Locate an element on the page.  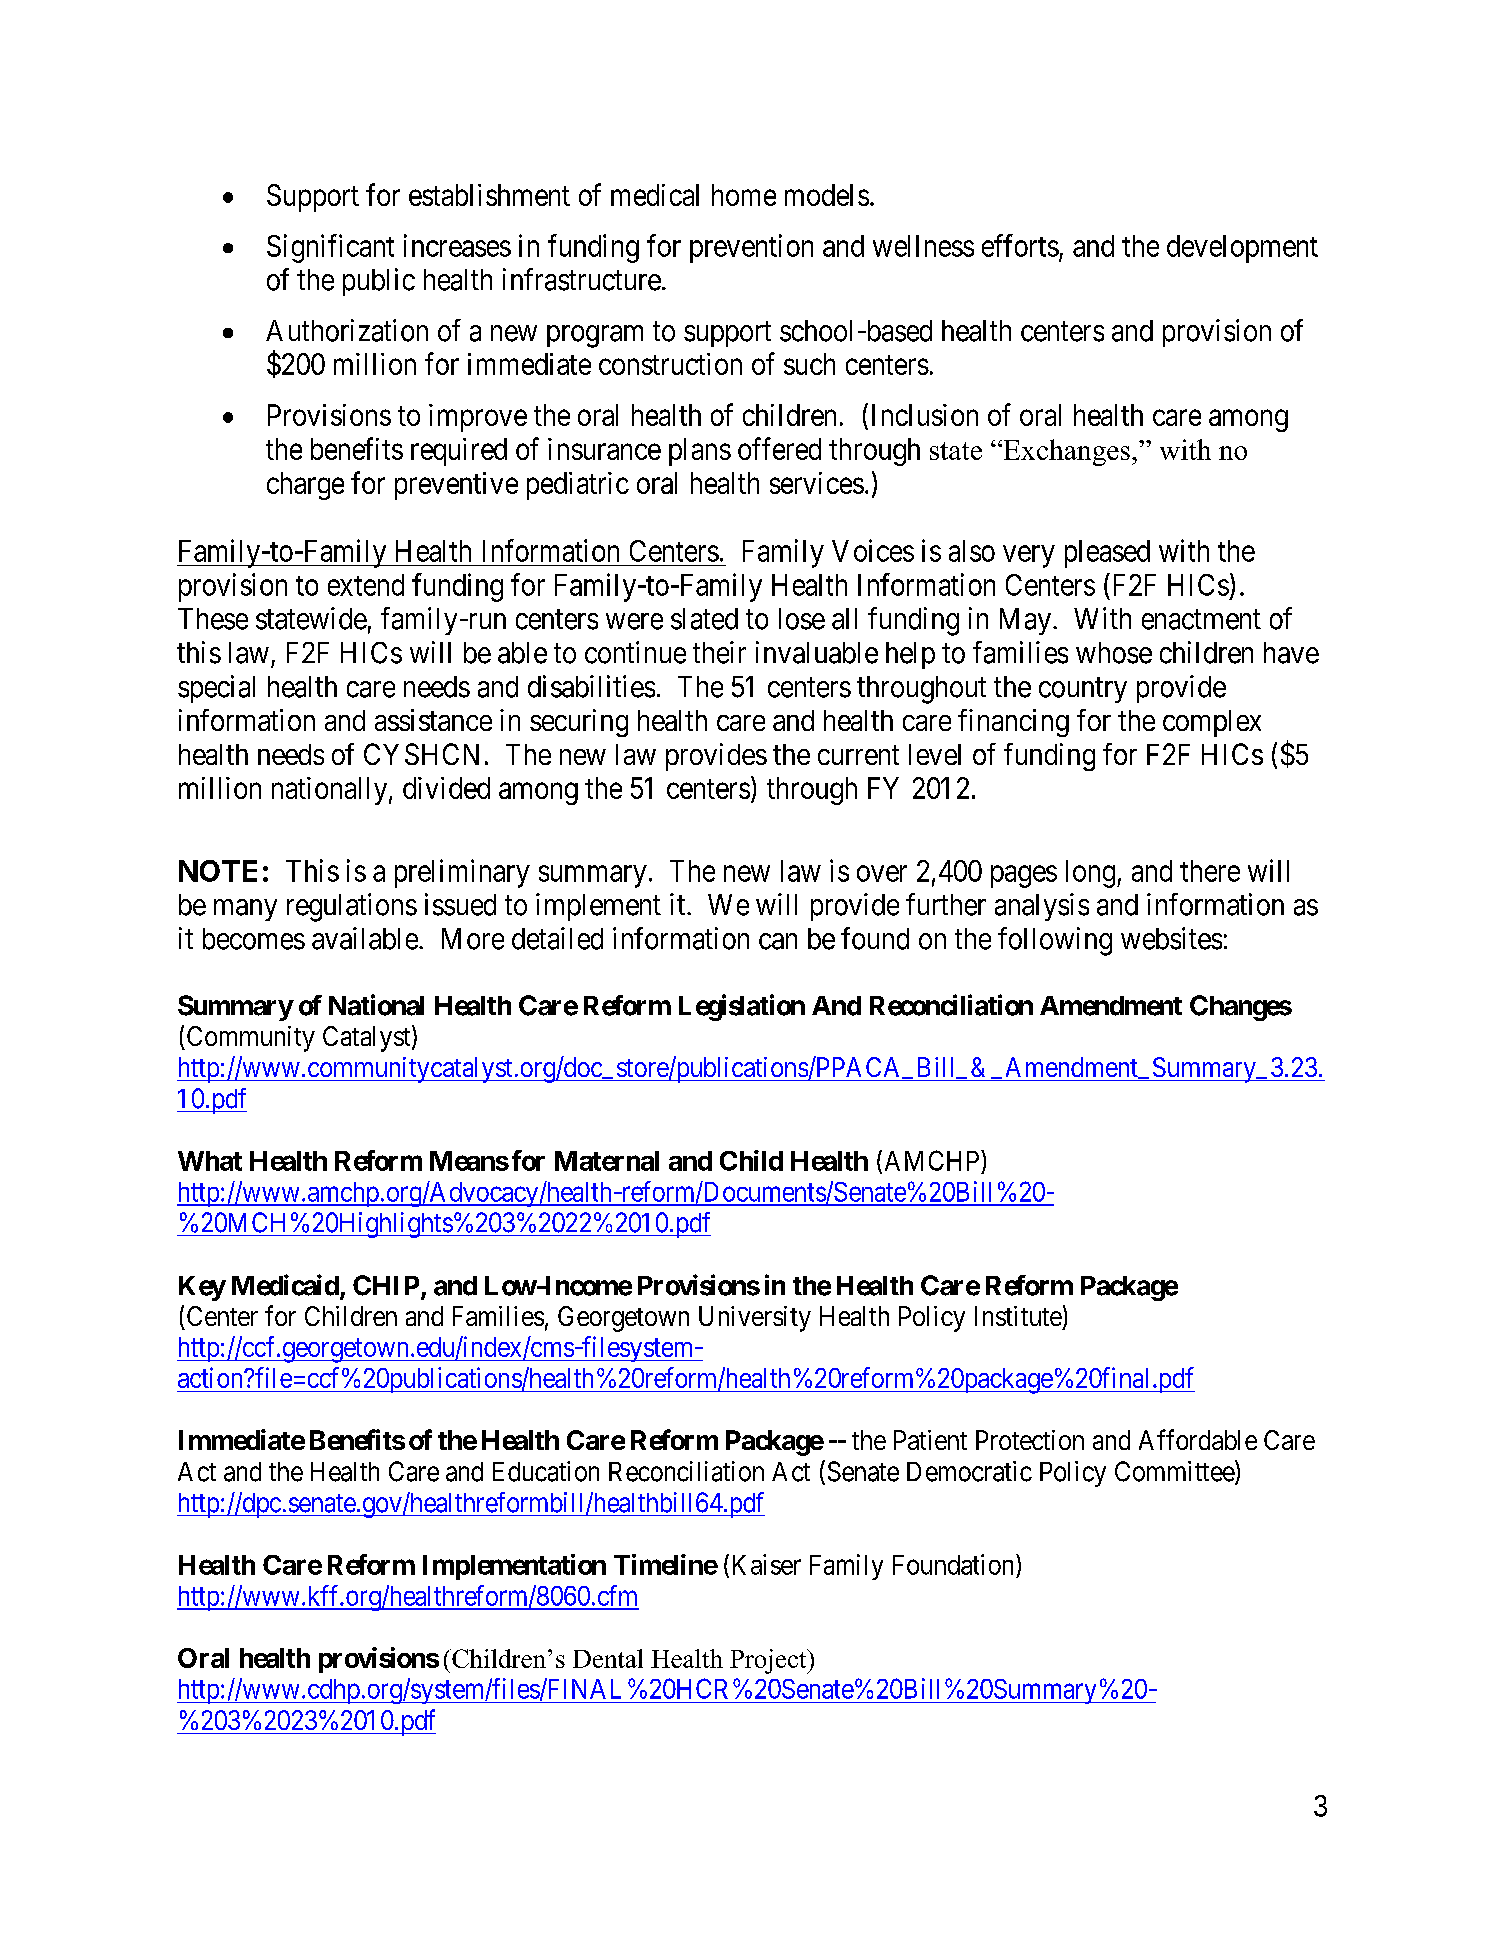
Dental is located at coordinates (608, 1658).
